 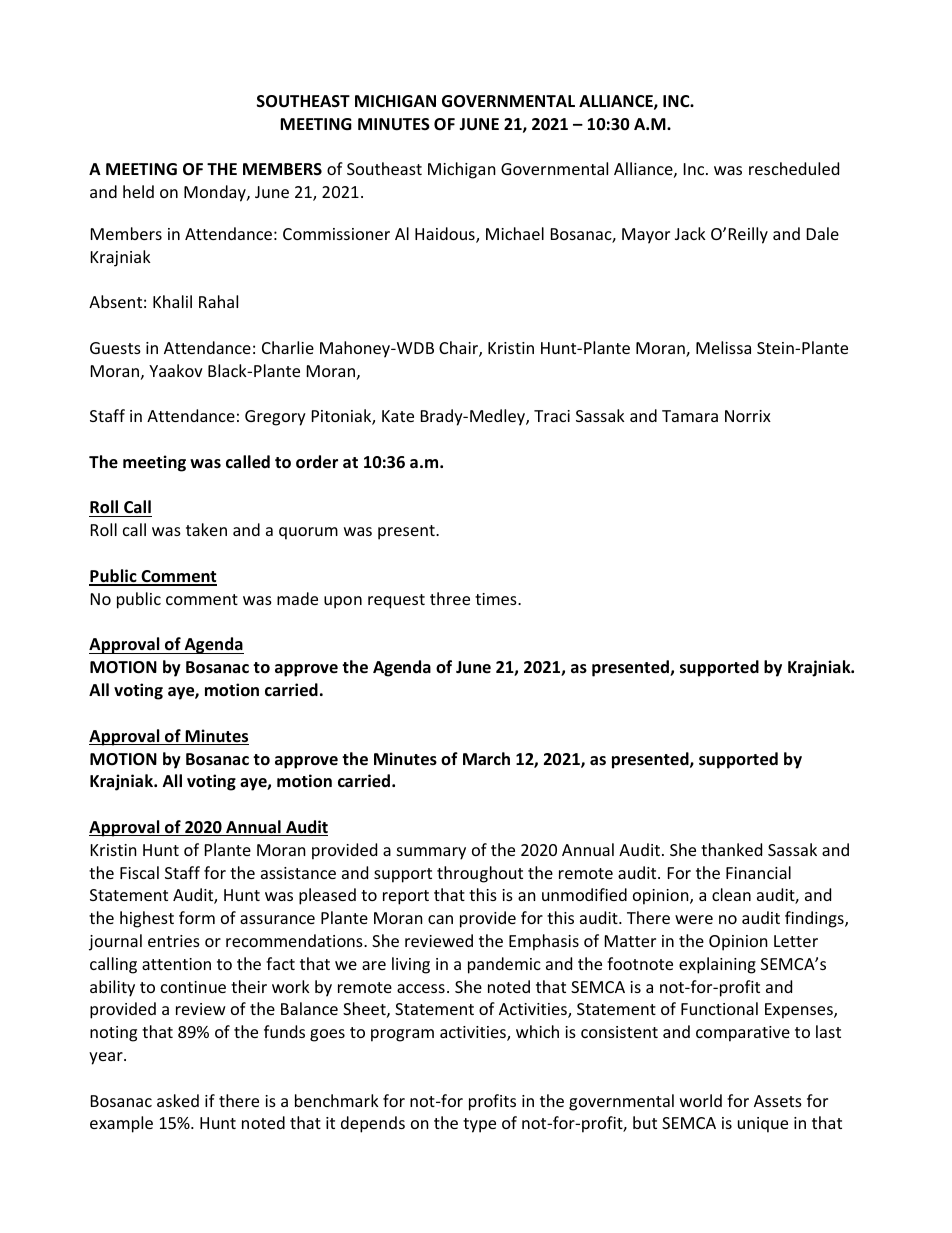 I want to click on Financial, so click(x=758, y=872).
